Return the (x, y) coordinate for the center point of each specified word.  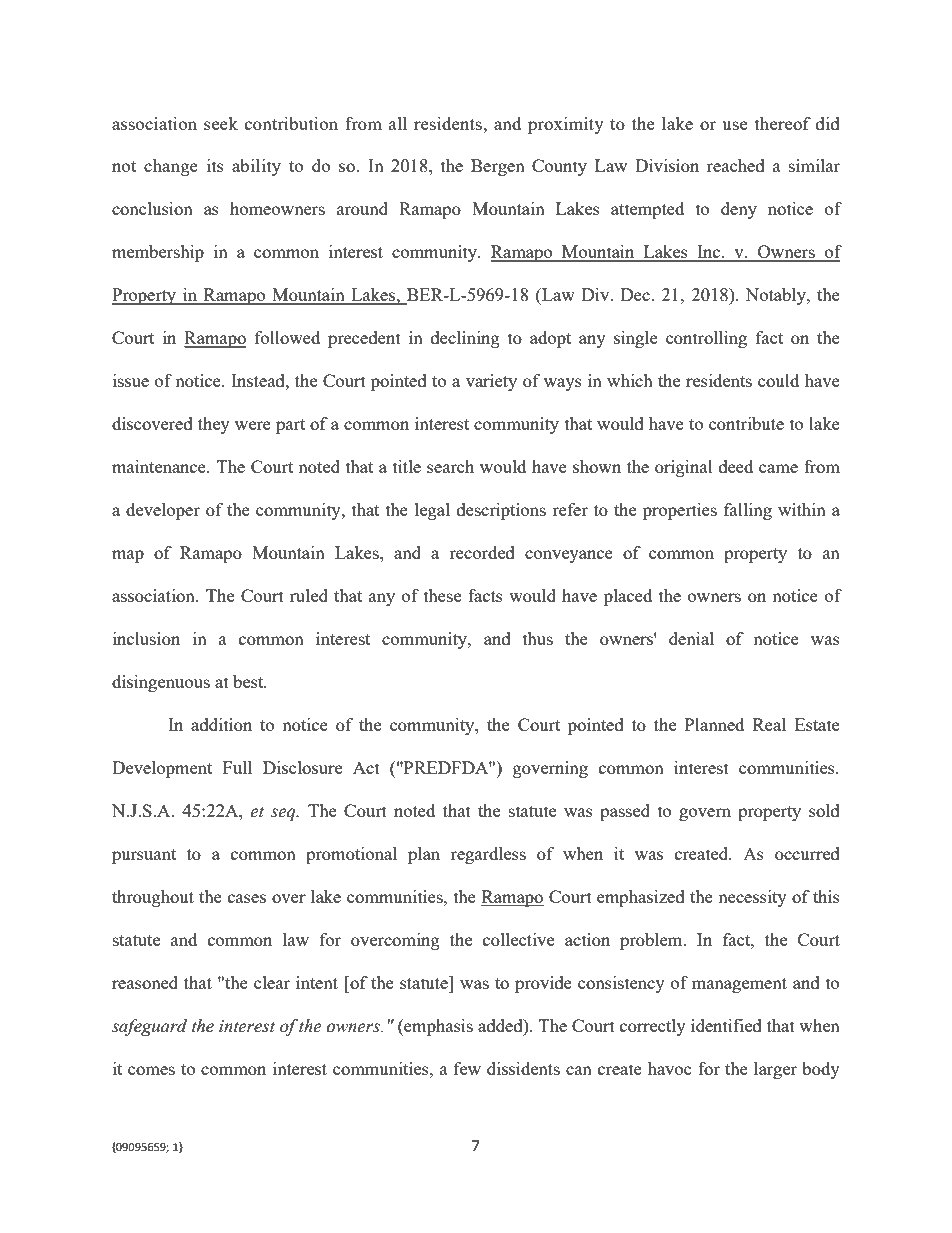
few (467, 1068)
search (450, 466)
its (215, 165)
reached (736, 165)
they (214, 425)
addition (221, 724)
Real (769, 724)
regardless (488, 855)
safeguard (149, 1027)
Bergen (498, 167)
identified (726, 1025)
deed (736, 466)
